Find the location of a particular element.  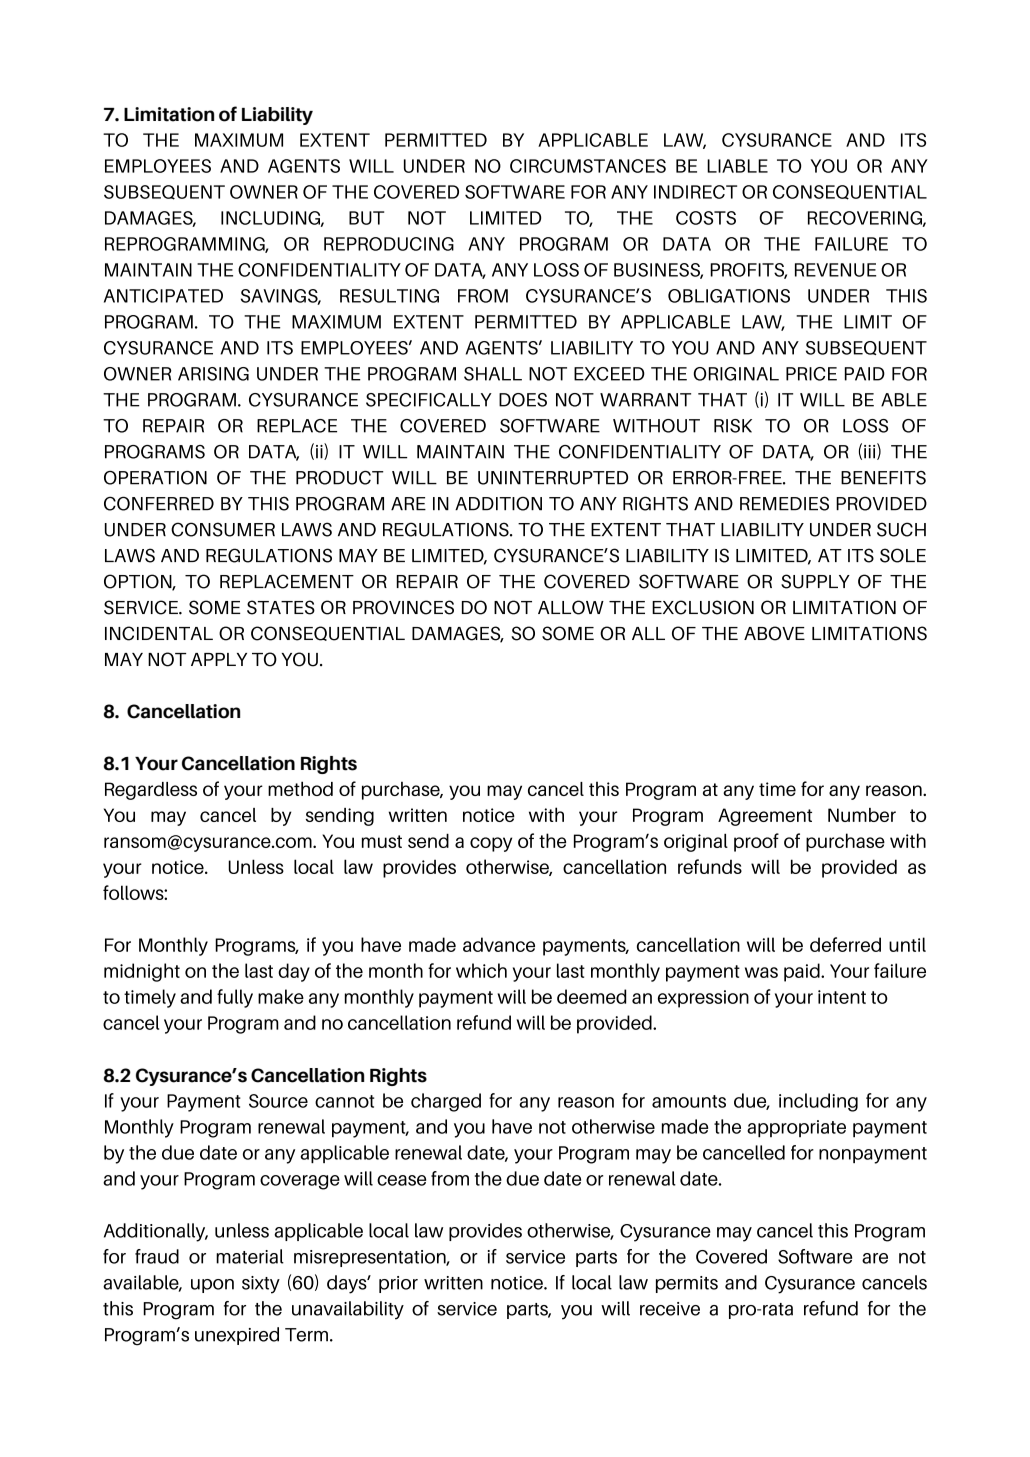

method is located at coordinates (300, 788).
